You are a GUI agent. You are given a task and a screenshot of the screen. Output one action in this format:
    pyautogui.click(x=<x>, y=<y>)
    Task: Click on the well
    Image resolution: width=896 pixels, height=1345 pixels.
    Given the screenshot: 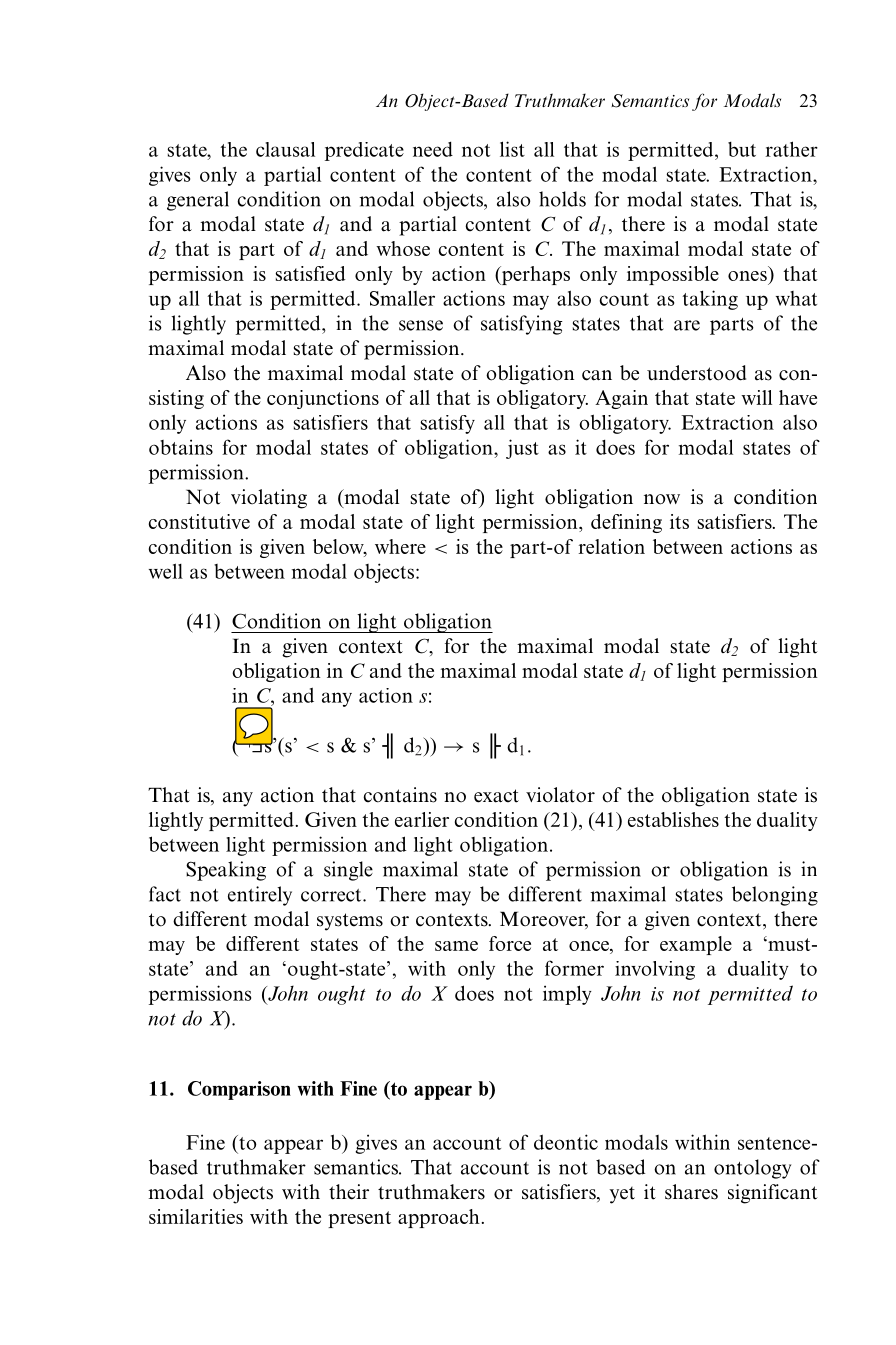 What is the action you would take?
    pyautogui.click(x=166, y=571)
